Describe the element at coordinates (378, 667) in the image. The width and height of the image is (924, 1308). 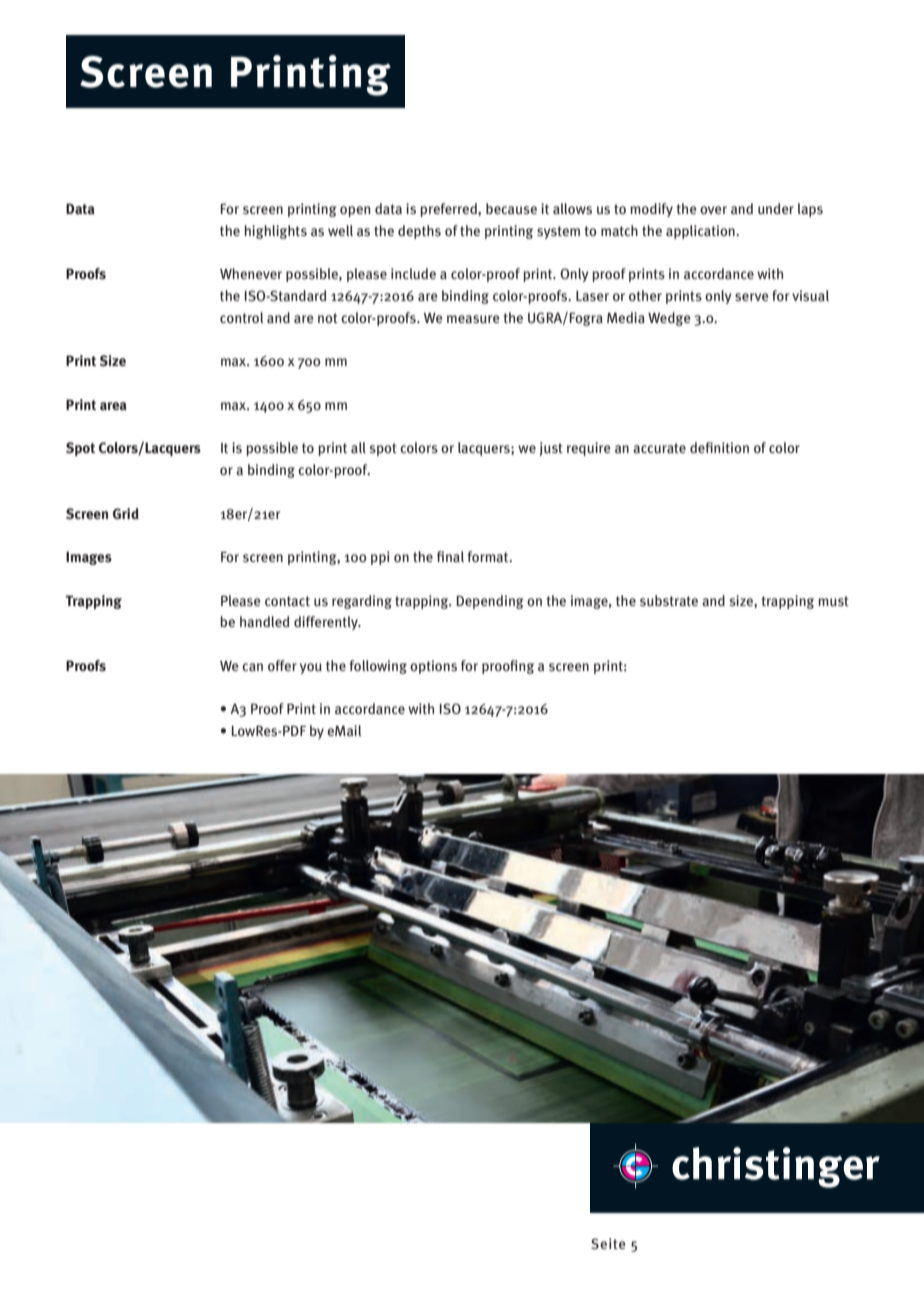
I see `following` at that location.
